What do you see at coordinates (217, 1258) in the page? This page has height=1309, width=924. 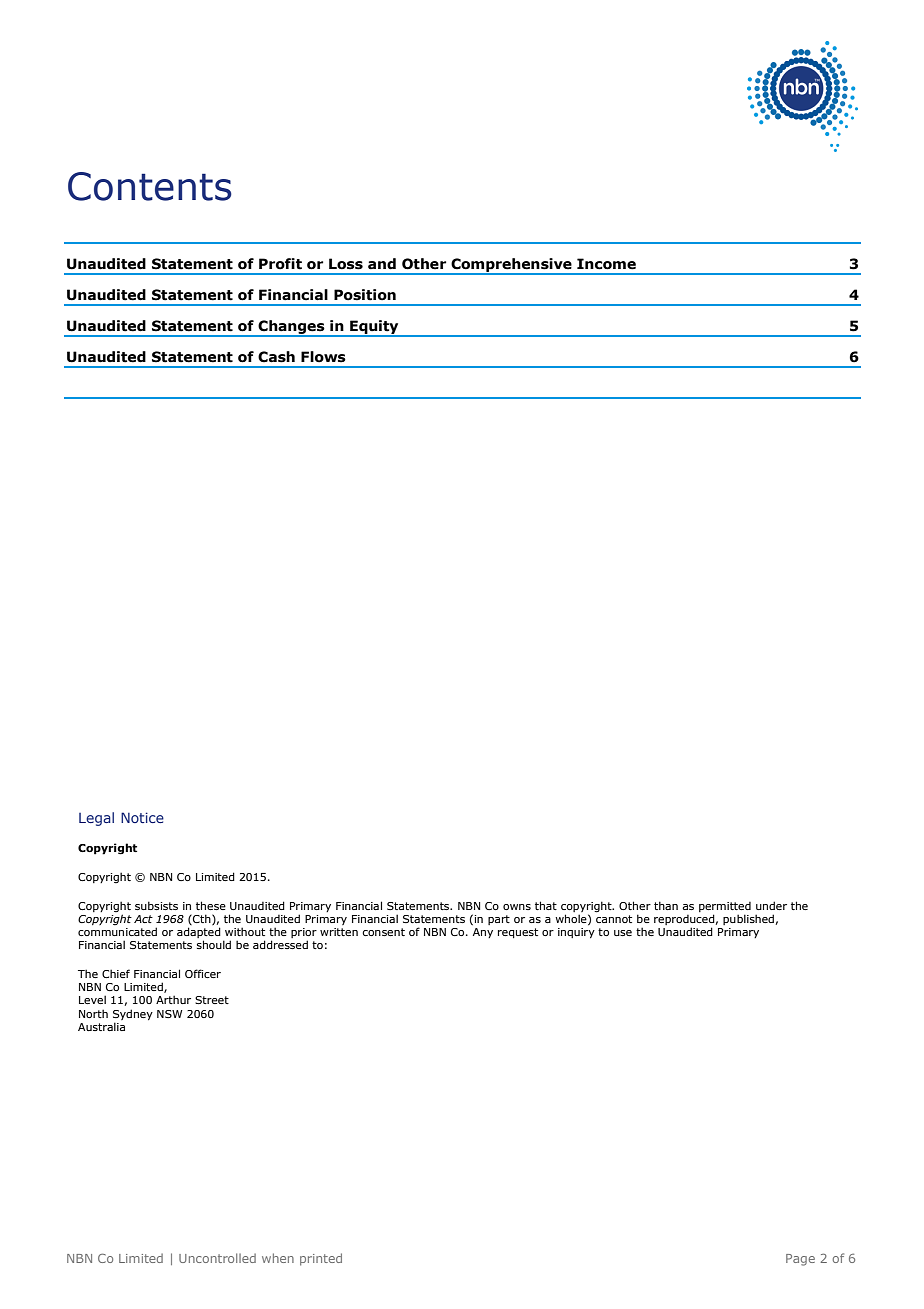 I see `Uncontrolled` at bounding box center [217, 1258].
